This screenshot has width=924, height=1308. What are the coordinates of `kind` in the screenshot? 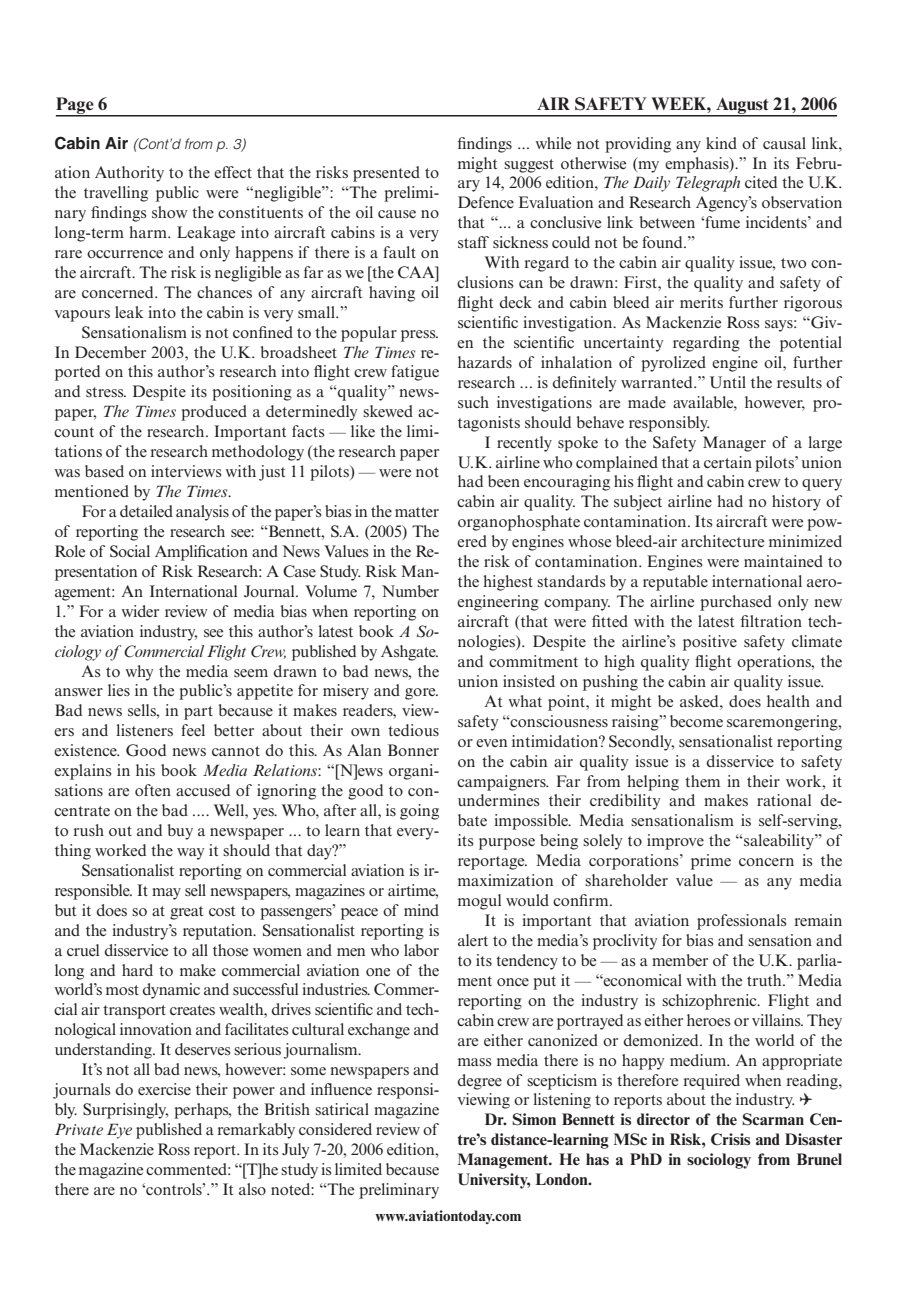 It's located at (721, 143).
